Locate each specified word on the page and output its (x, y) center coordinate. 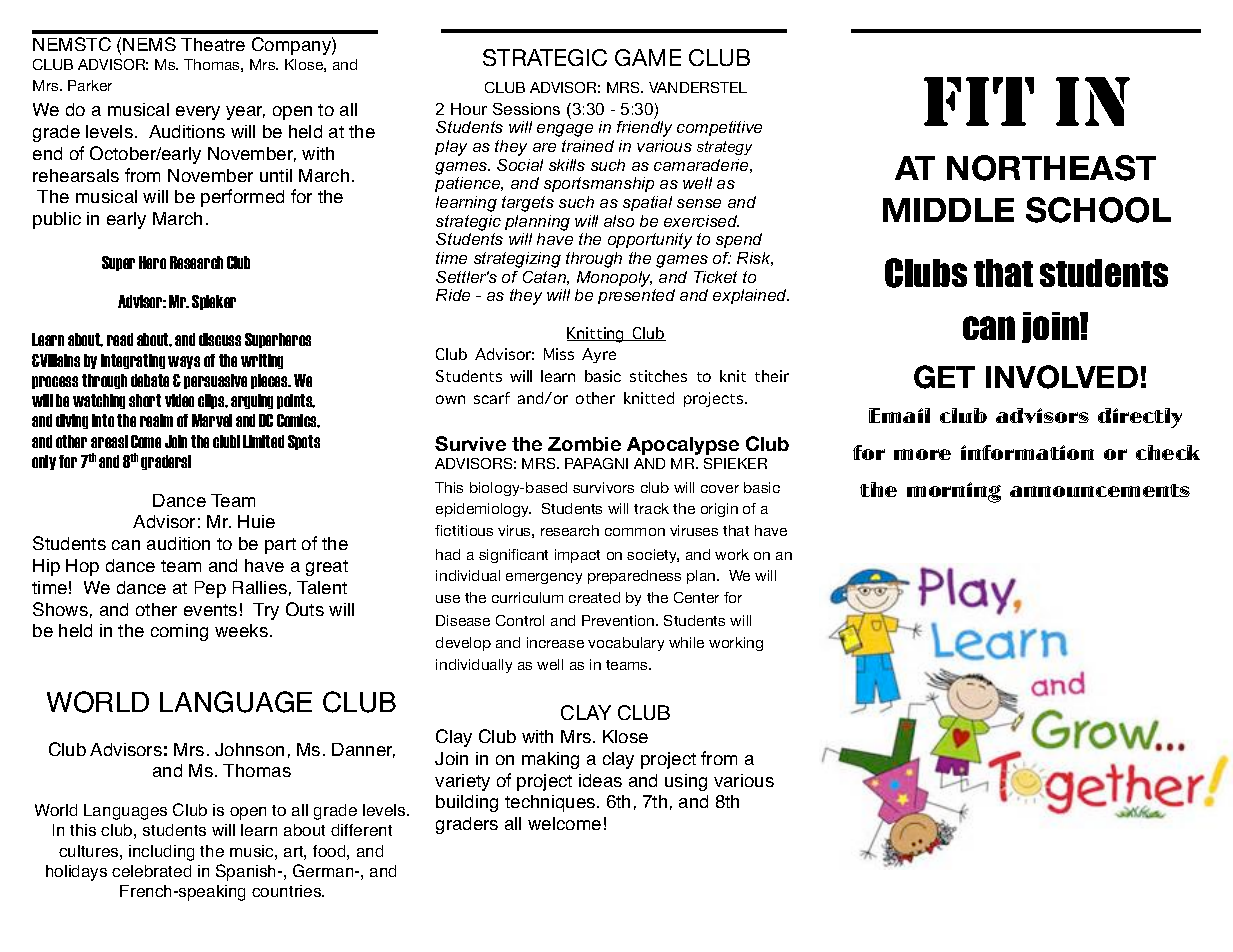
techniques (551, 803)
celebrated (151, 871)
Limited (263, 441)
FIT (979, 101)
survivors (603, 487)
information (1027, 452)
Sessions (526, 109)
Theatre (213, 44)
